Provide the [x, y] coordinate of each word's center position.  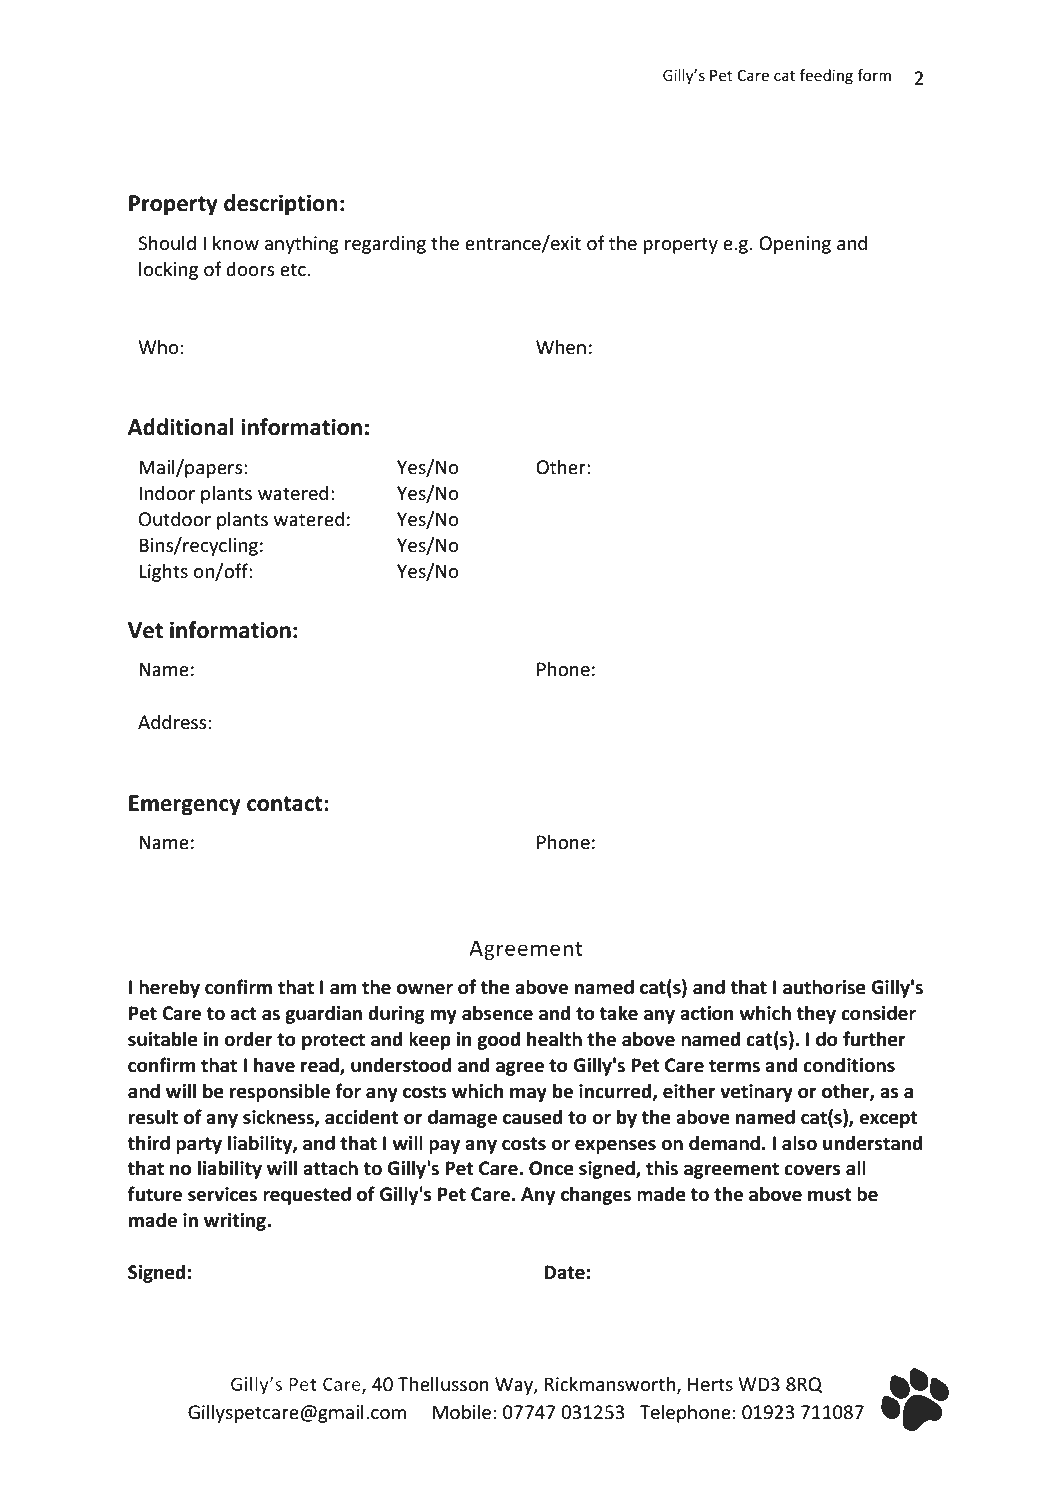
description [281, 205]
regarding [385, 244]
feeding [826, 76]
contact [285, 804]
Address [172, 722]
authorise [824, 987]
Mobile [462, 1412]
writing [236, 1222]
